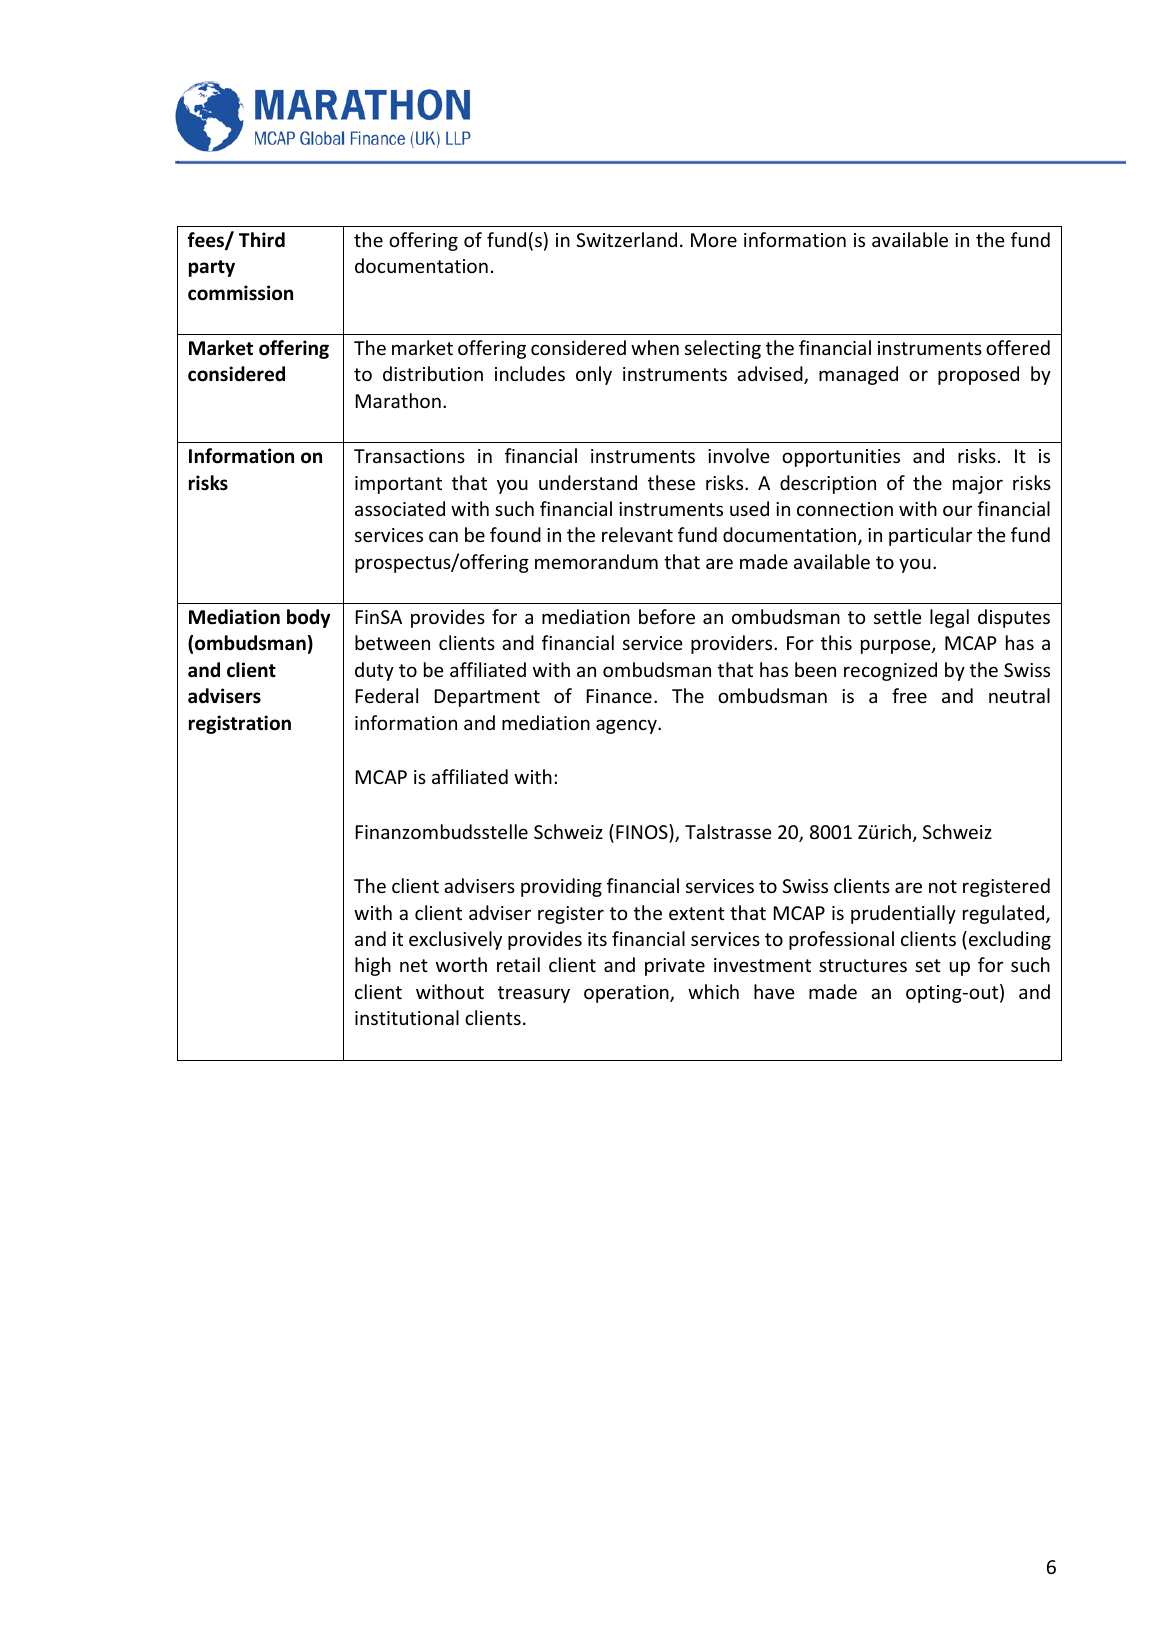  I want to click on Third, so click(262, 240).
